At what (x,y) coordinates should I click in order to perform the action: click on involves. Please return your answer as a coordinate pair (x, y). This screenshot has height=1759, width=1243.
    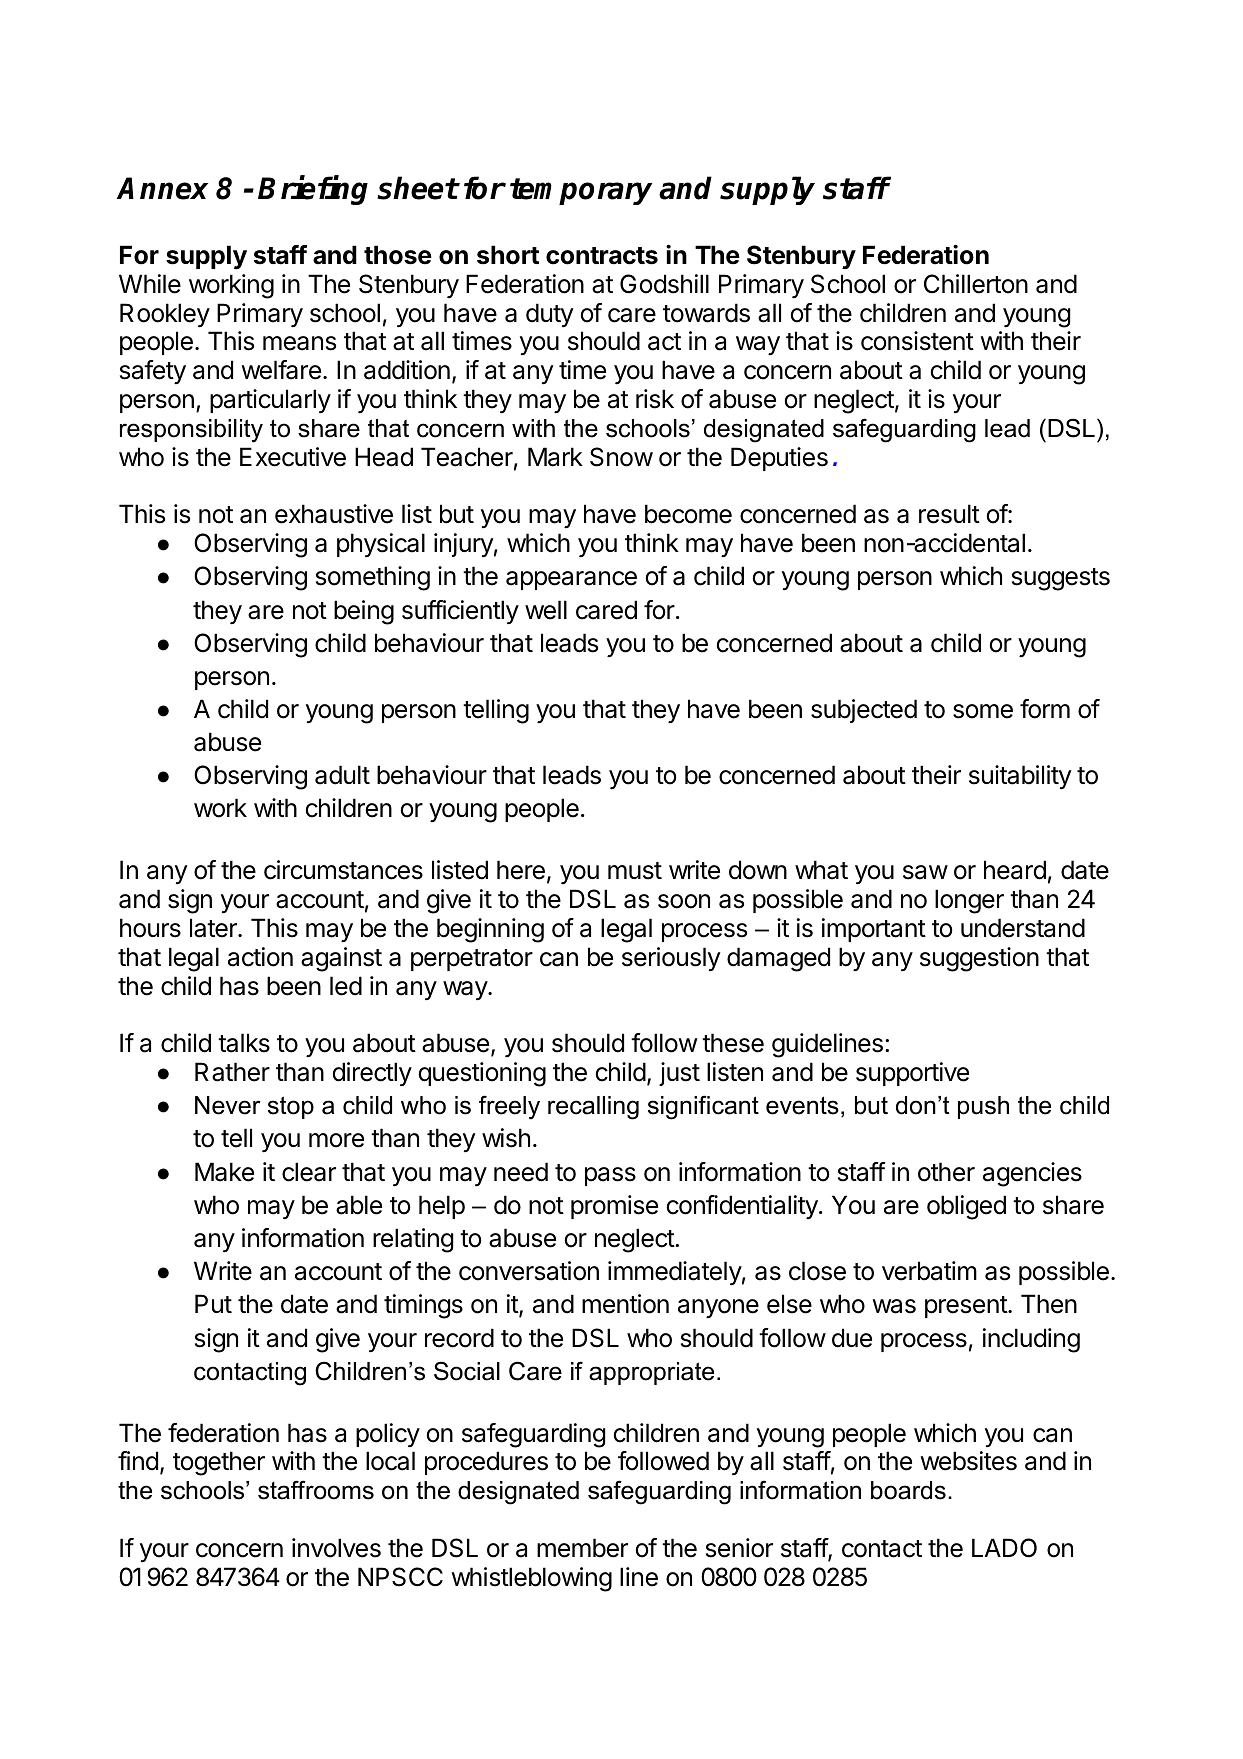
    Looking at the image, I should click on (336, 1548).
